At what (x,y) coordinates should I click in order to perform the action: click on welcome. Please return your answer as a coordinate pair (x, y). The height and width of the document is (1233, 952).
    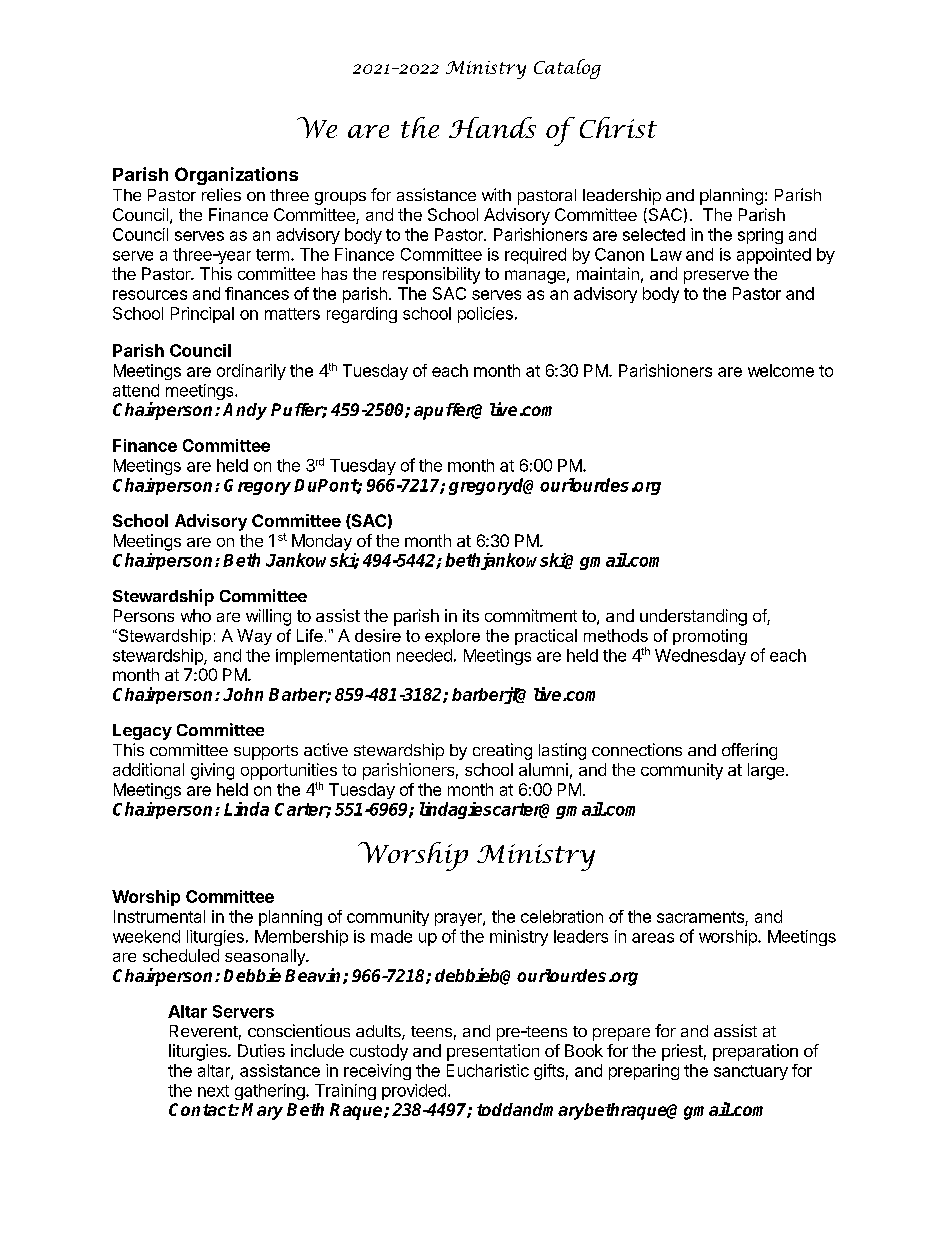
    Looking at the image, I should click on (781, 370).
